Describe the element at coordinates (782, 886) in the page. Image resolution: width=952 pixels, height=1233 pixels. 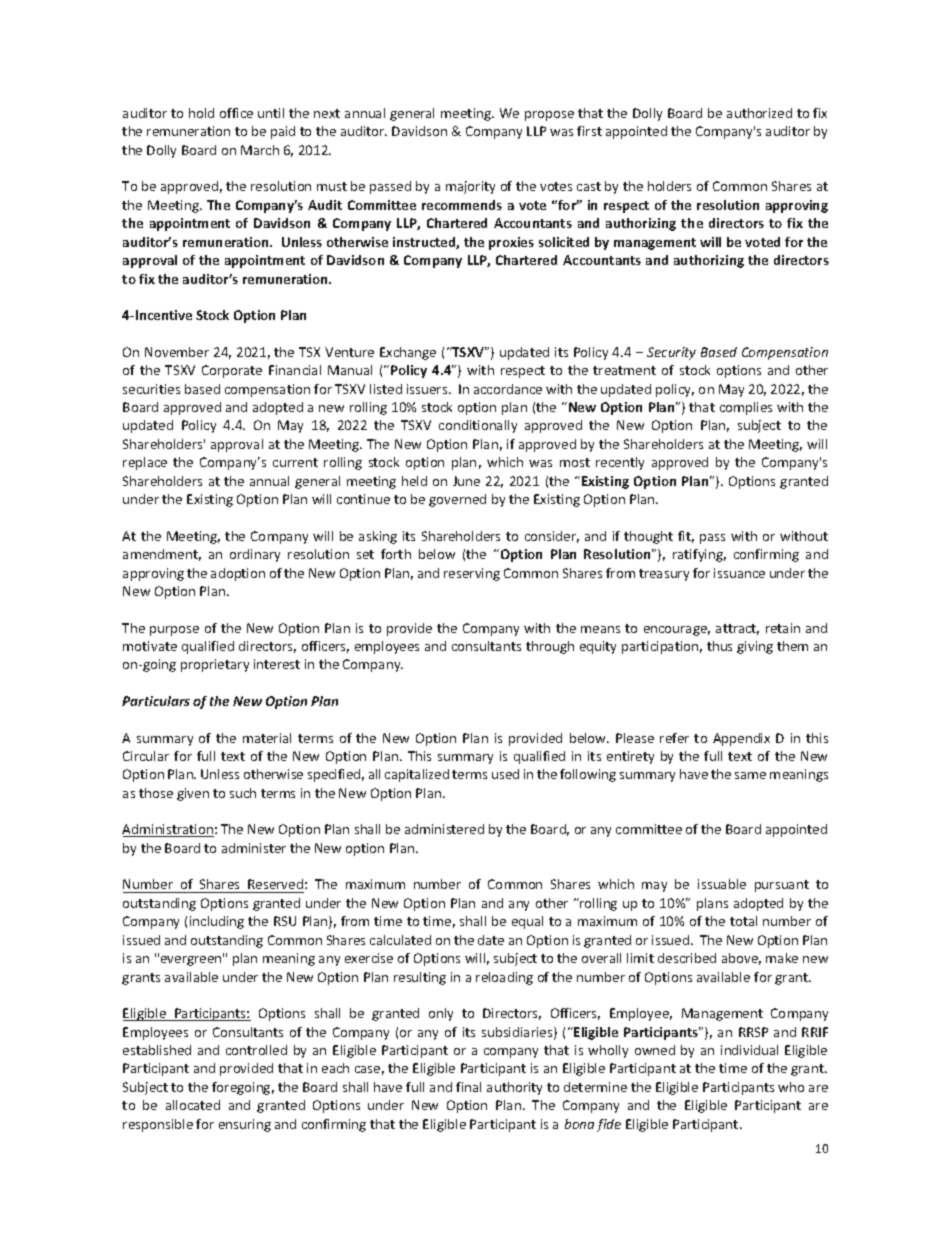
I see `pursuant` at that location.
